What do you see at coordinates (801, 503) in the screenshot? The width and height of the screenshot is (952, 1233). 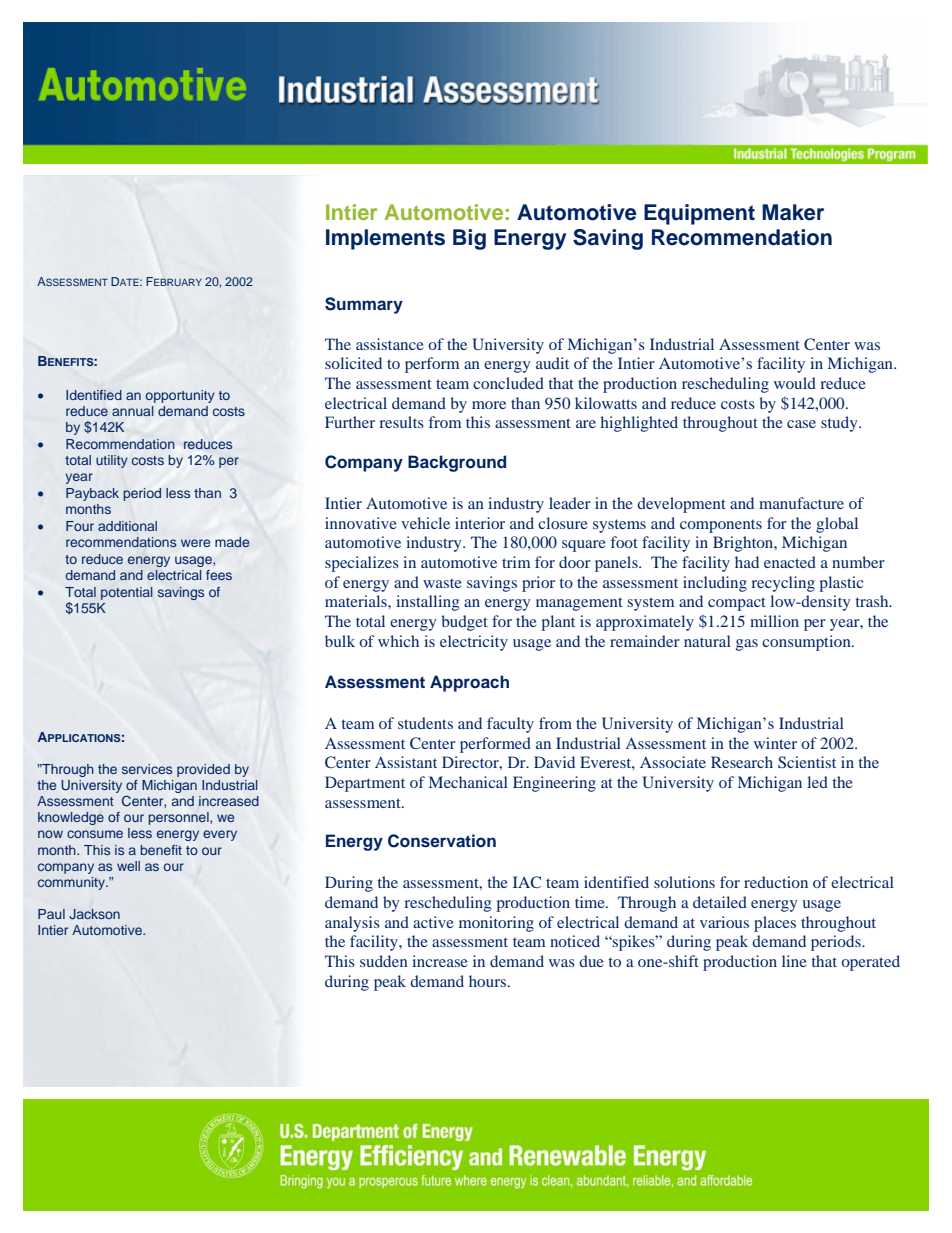 I see `manufacture` at bounding box center [801, 503].
